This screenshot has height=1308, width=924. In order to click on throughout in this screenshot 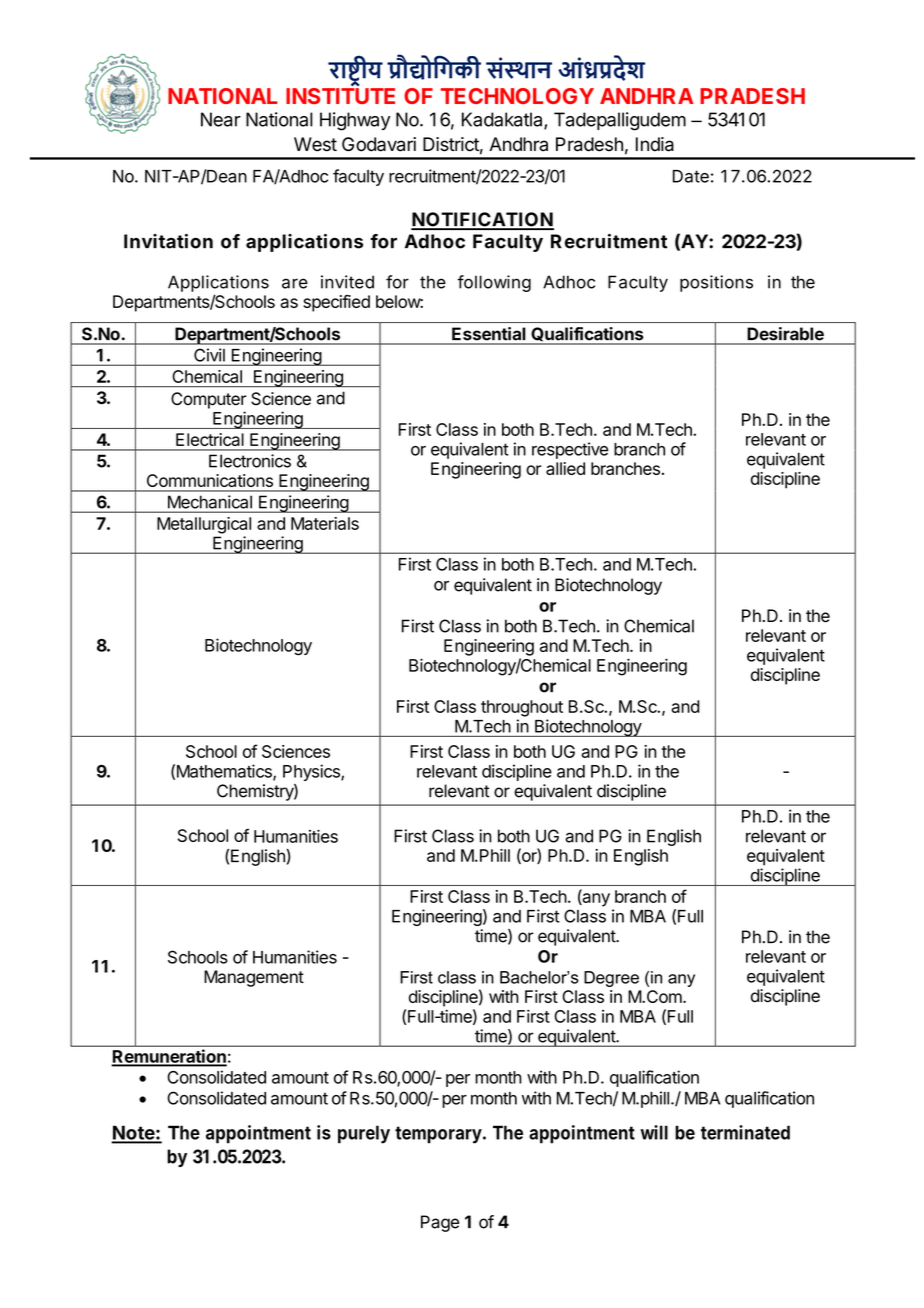, I will do `click(522, 708)`.
